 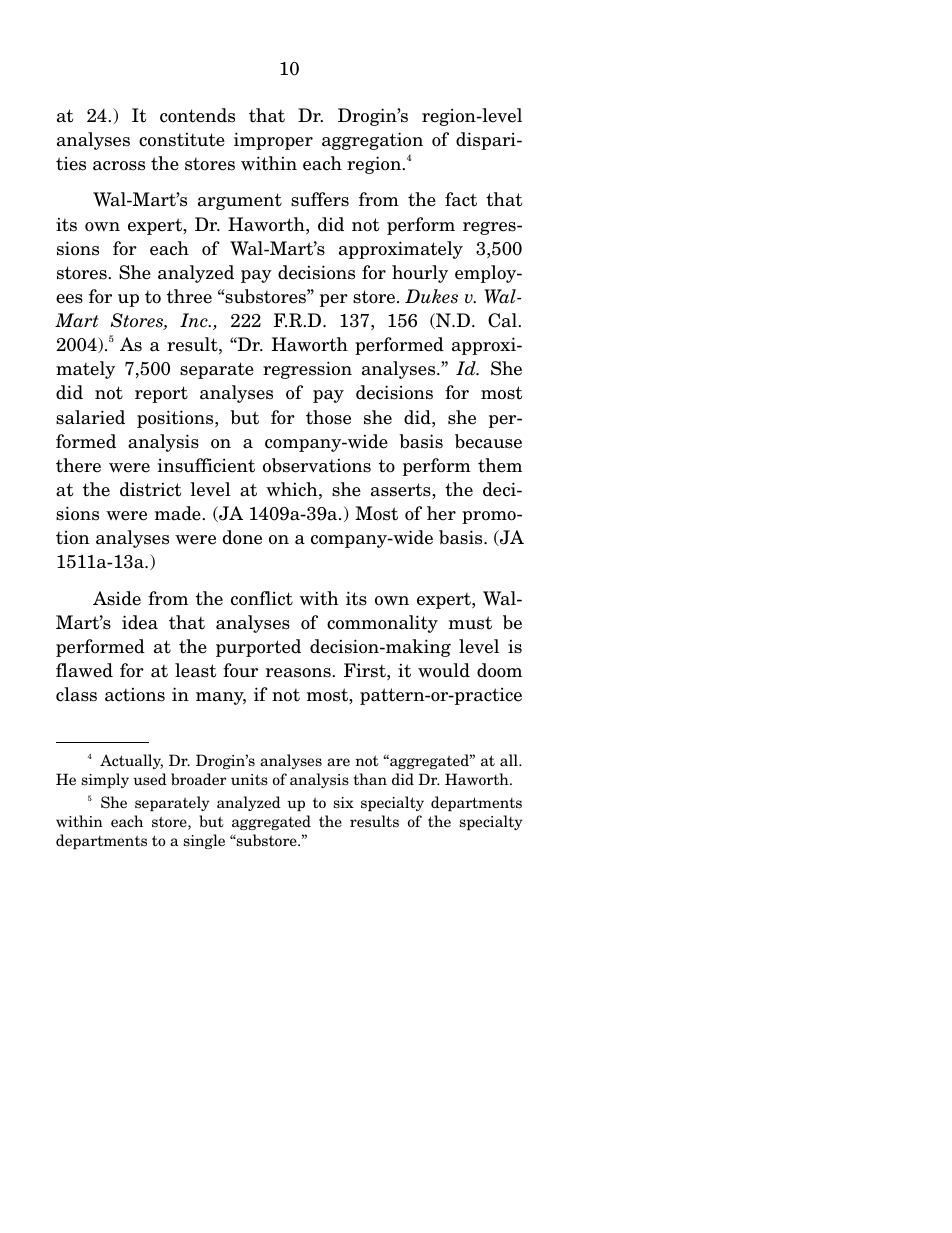 I want to click on simply, so click(x=105, y=781).
